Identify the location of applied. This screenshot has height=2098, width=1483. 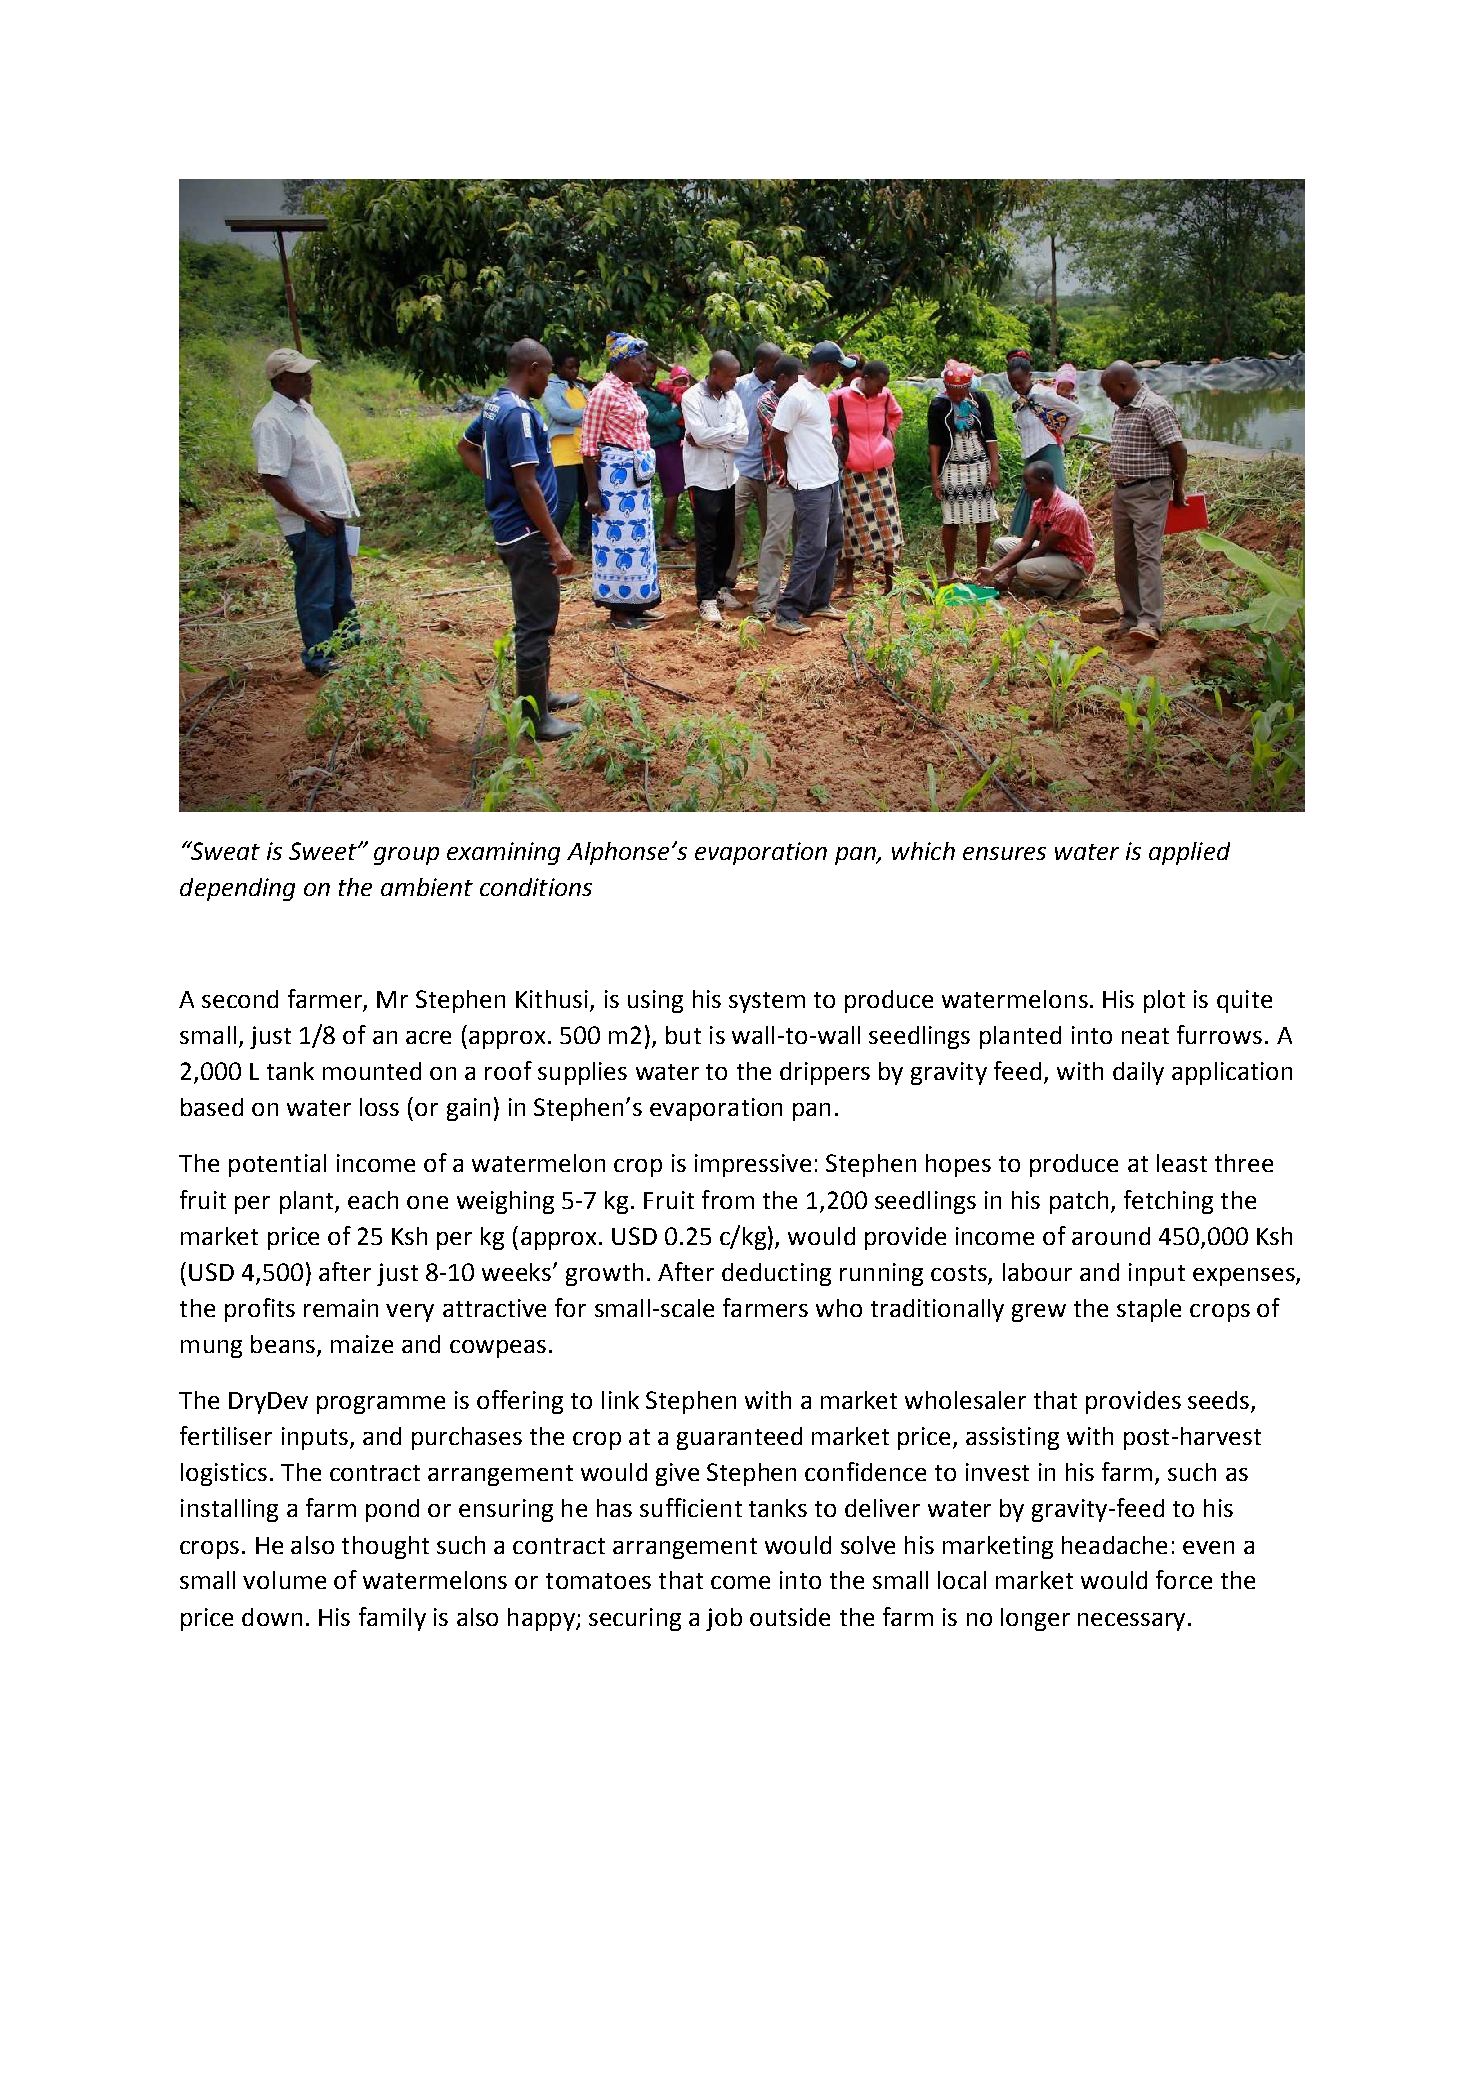
(1189, 853).
